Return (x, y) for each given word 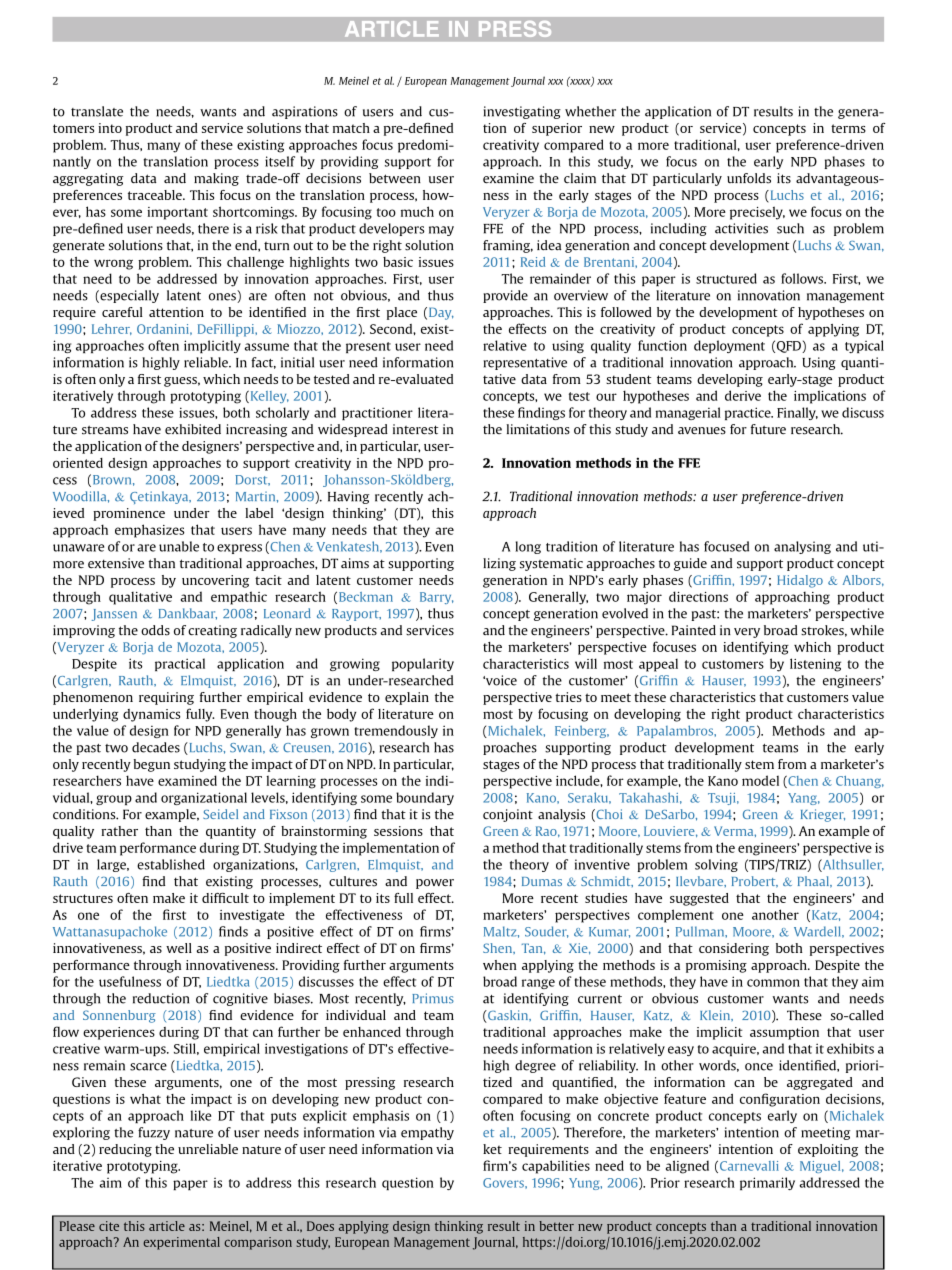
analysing (802, 547)
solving (716, 865)
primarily (767, 1183)
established (171, 864)
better (556, 1226)
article (167, 1226)
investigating (522, 112)
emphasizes (150, 531)
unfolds (749, 178)
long (528, 547)
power (435, 884)
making (216, 179)
